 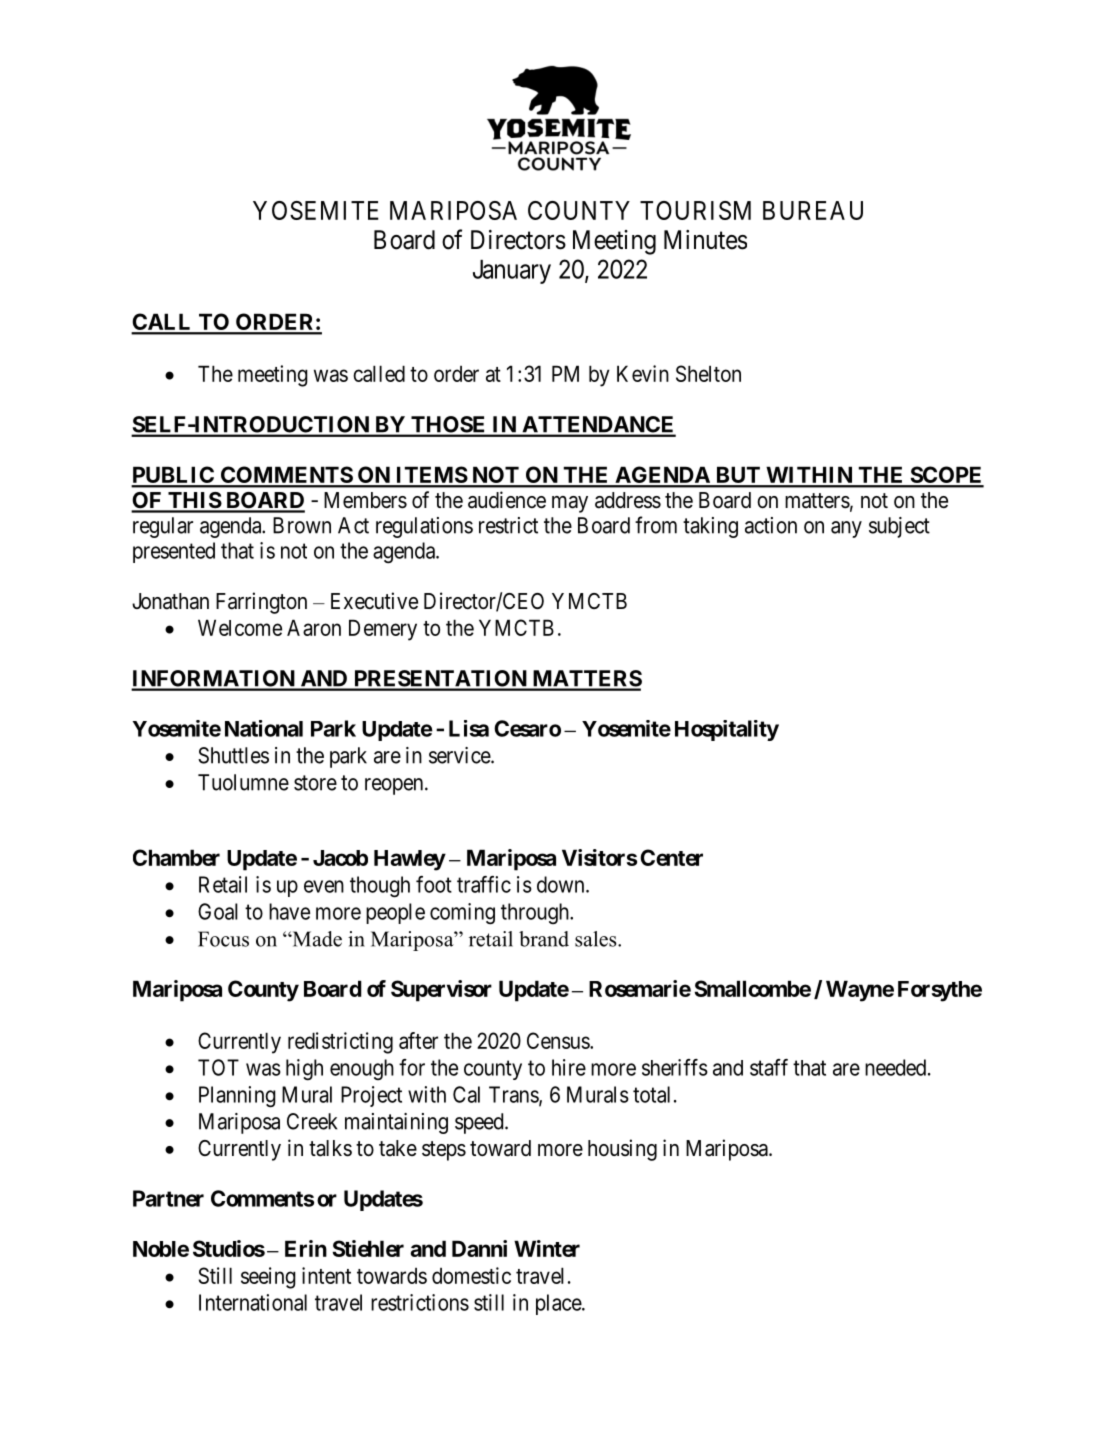 I want to click on Census, so click(x=559, y=1040).
